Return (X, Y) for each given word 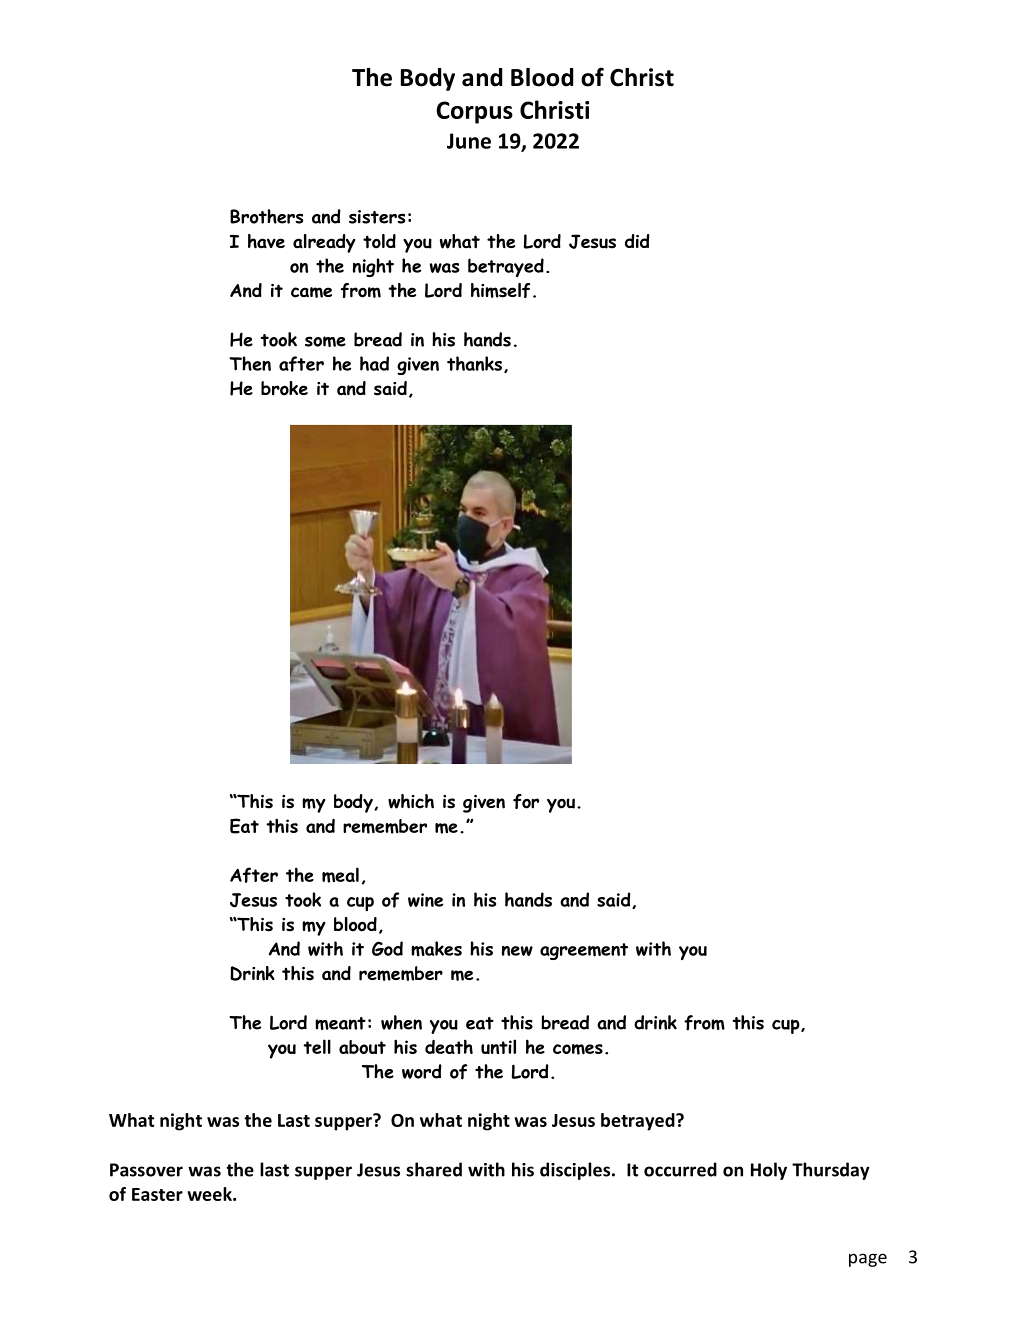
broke (284, 388)
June (469, 141)
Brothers (266, 216)
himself (500, 290)
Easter (157, 1194)
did (637, 241)
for (526, 801)
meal (340, 875)
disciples (576, 1171)
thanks (474, 363)
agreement (584, 951)
